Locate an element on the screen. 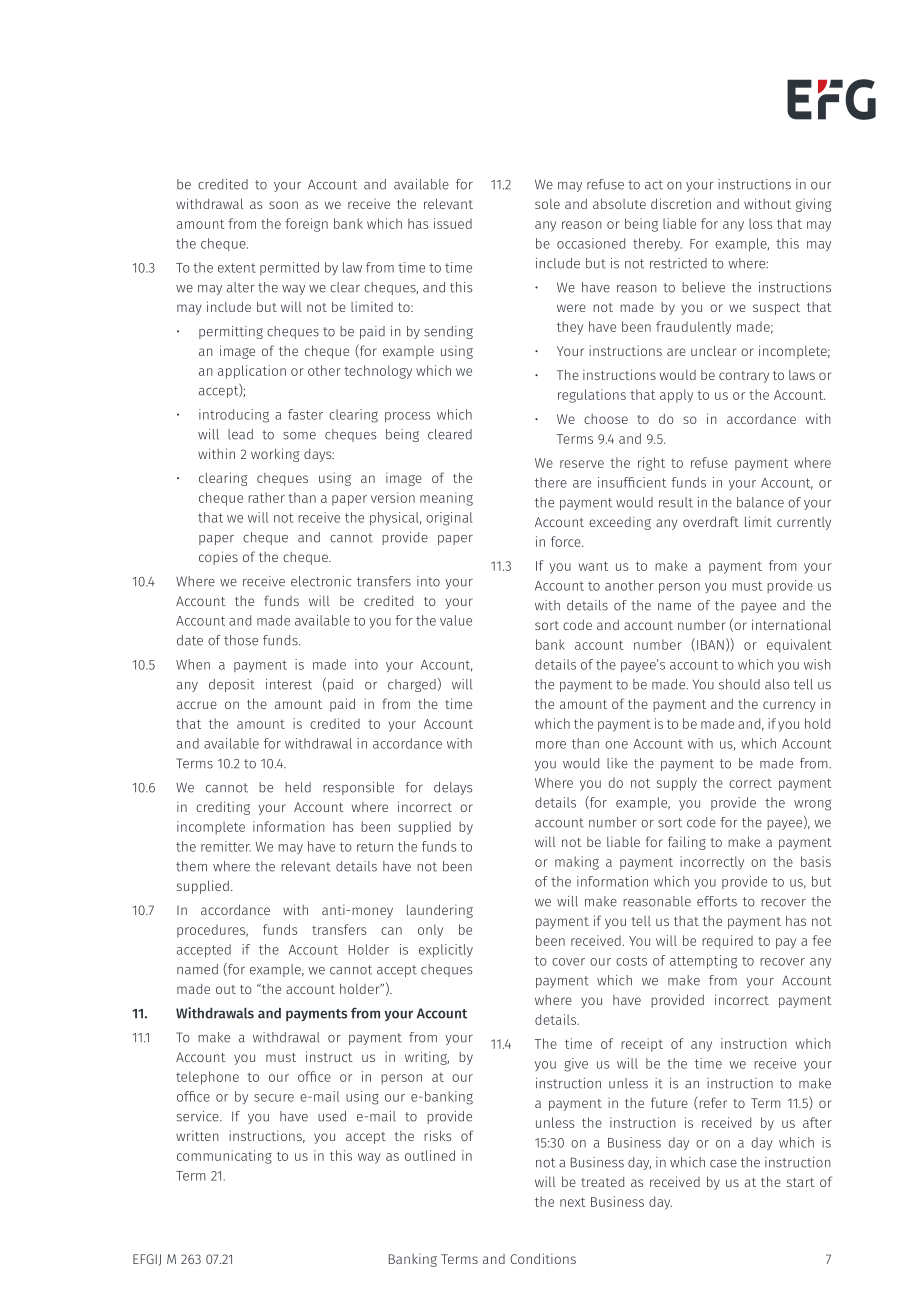  overdraft is located at coordinates (711, 521).
